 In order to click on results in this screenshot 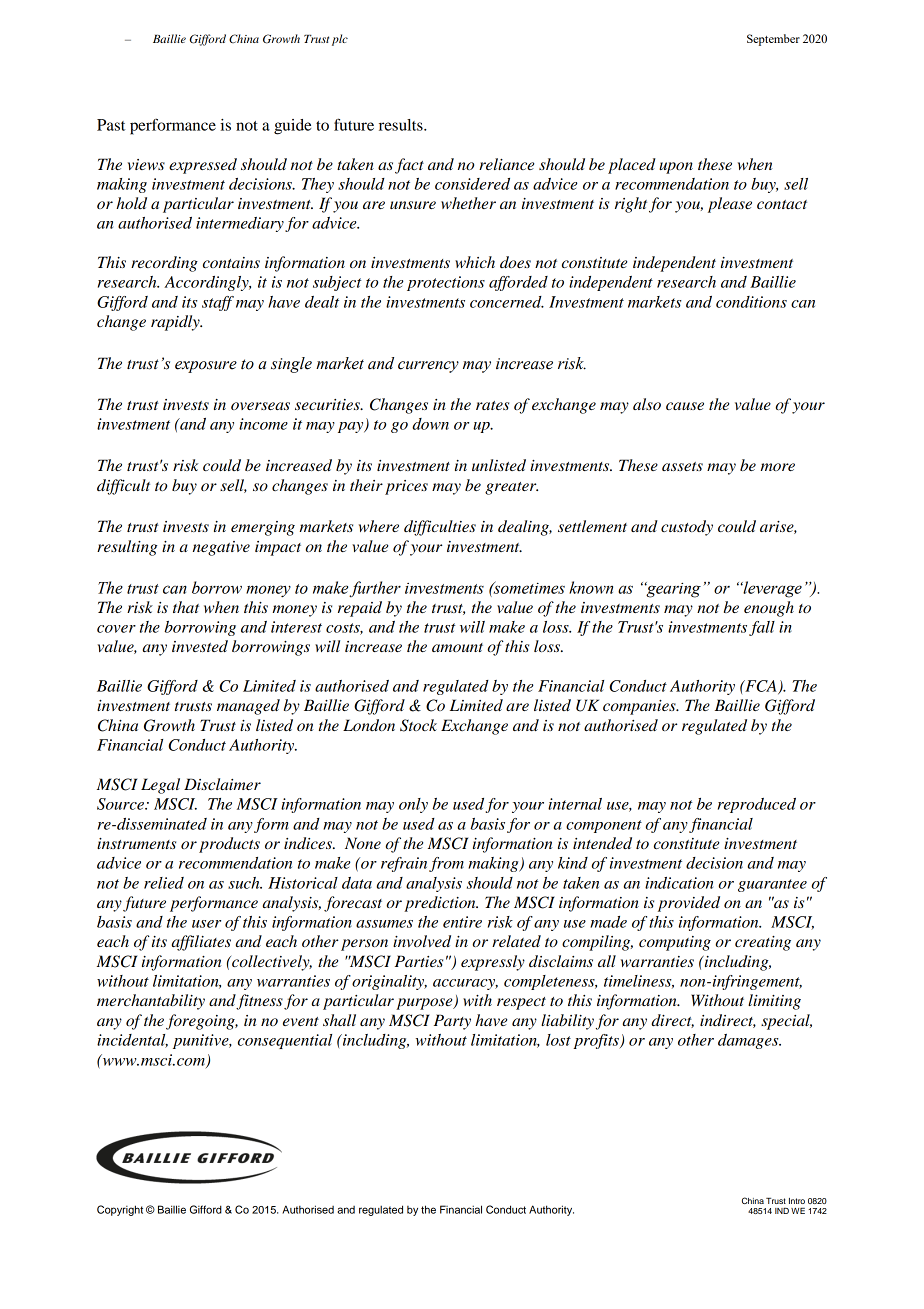, I will do `click(402, 125)`.
